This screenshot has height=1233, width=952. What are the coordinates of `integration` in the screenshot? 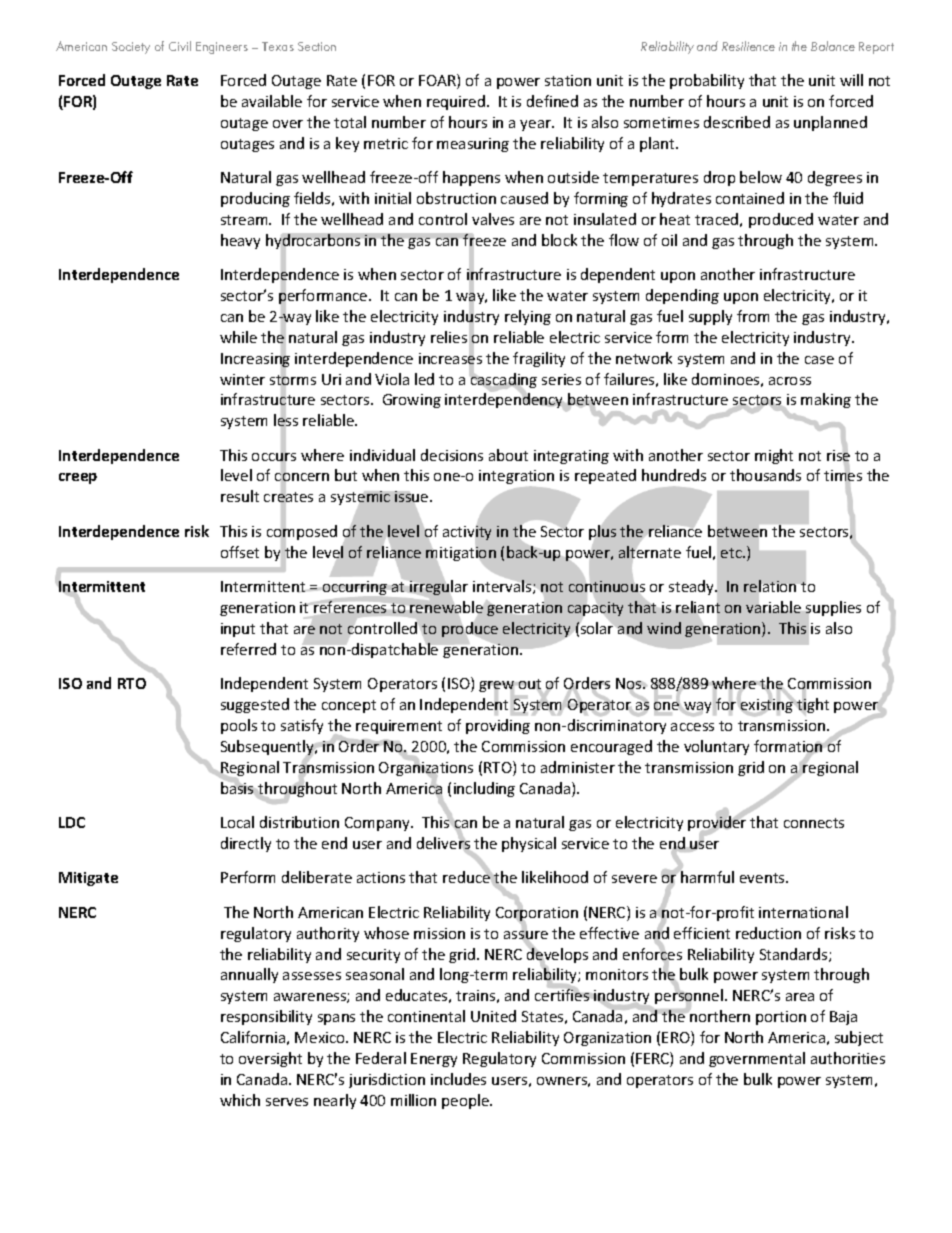 It's located at (516, 479).
